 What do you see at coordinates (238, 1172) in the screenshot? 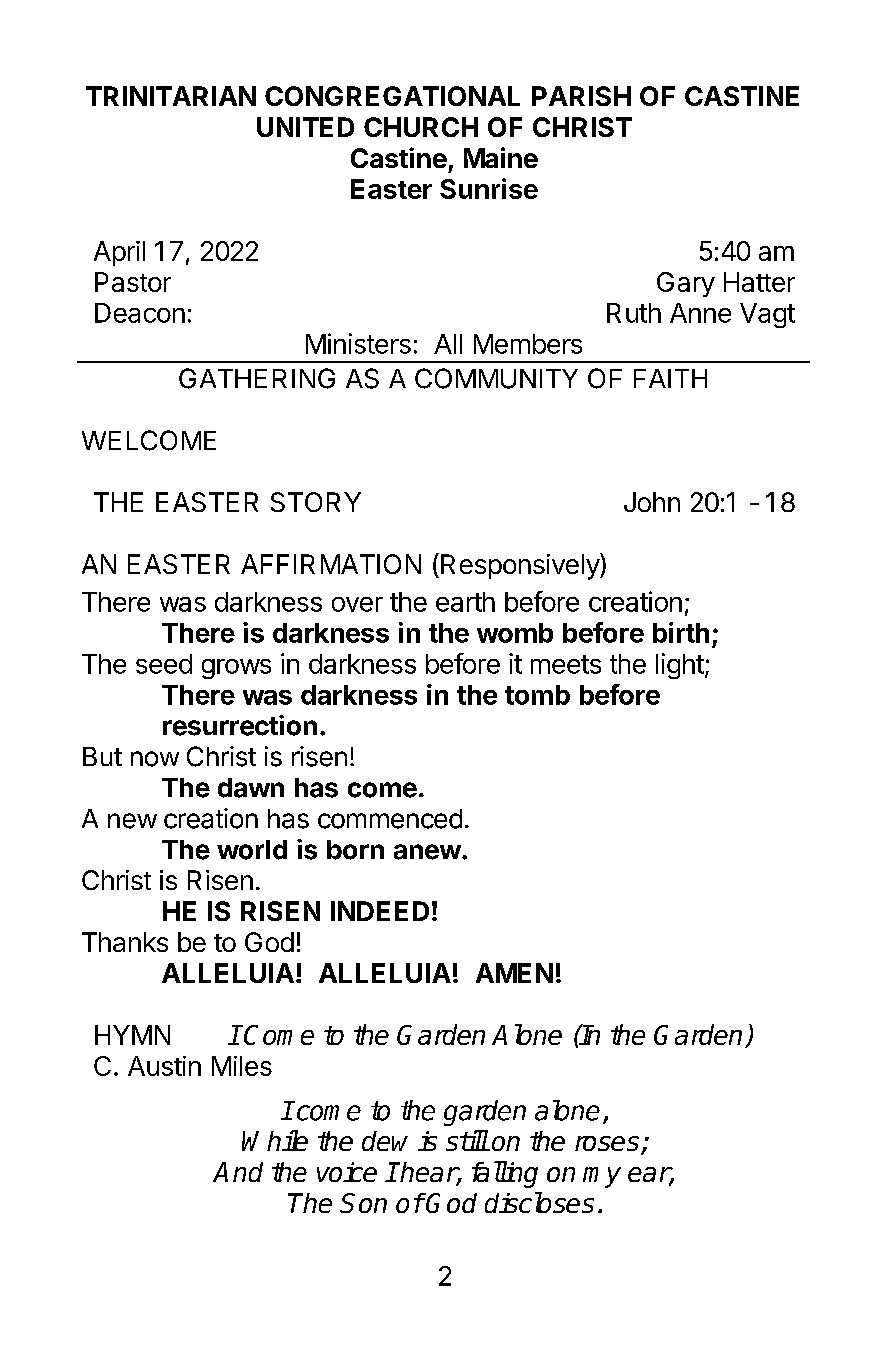
I see `And` at bounding box center [238, 1172].
